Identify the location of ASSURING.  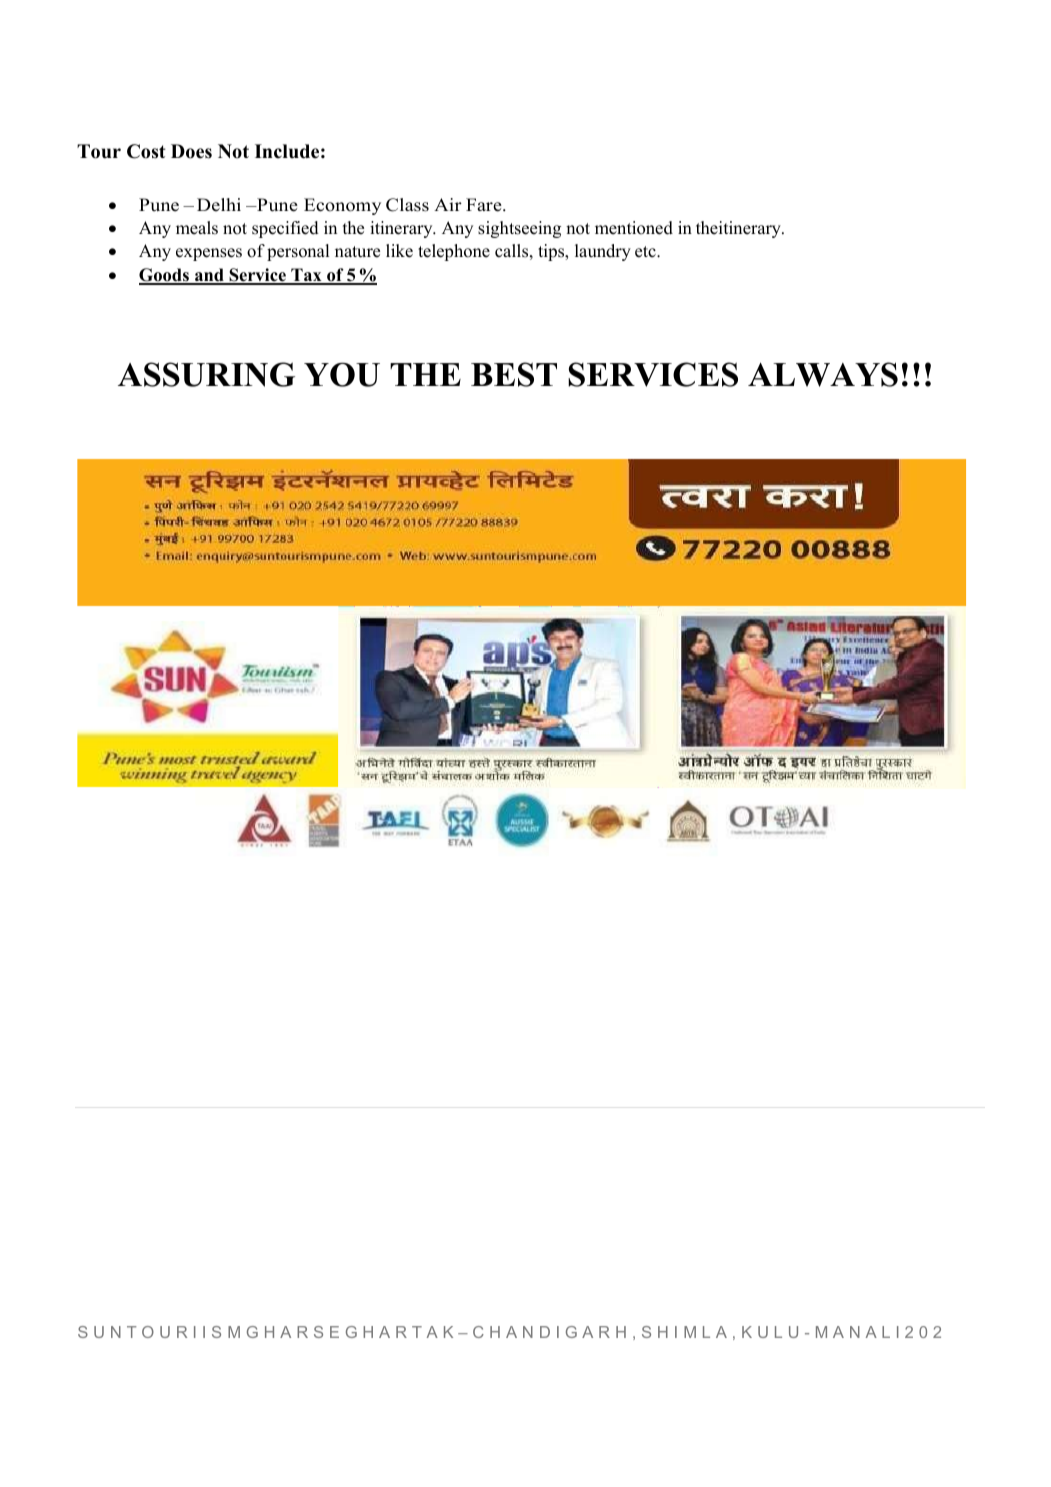
(206, 374).
